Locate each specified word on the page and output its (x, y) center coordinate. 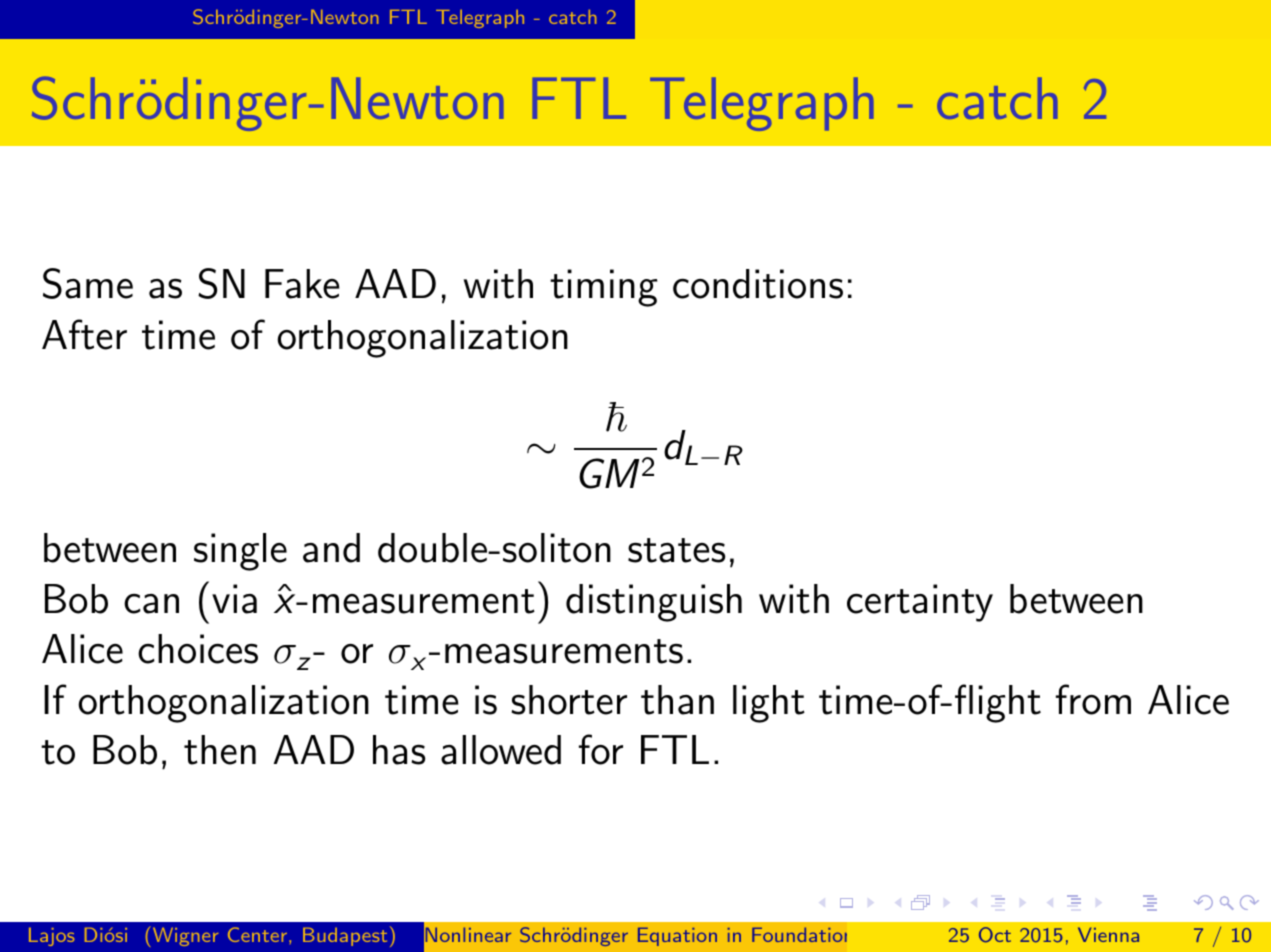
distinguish (654, 603)
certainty (920, 603)
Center (257, 934)
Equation (677, 937)
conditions (758, 284)
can (151, 604)
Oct (995, 935)
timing (604, 288)
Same (88, 283)
